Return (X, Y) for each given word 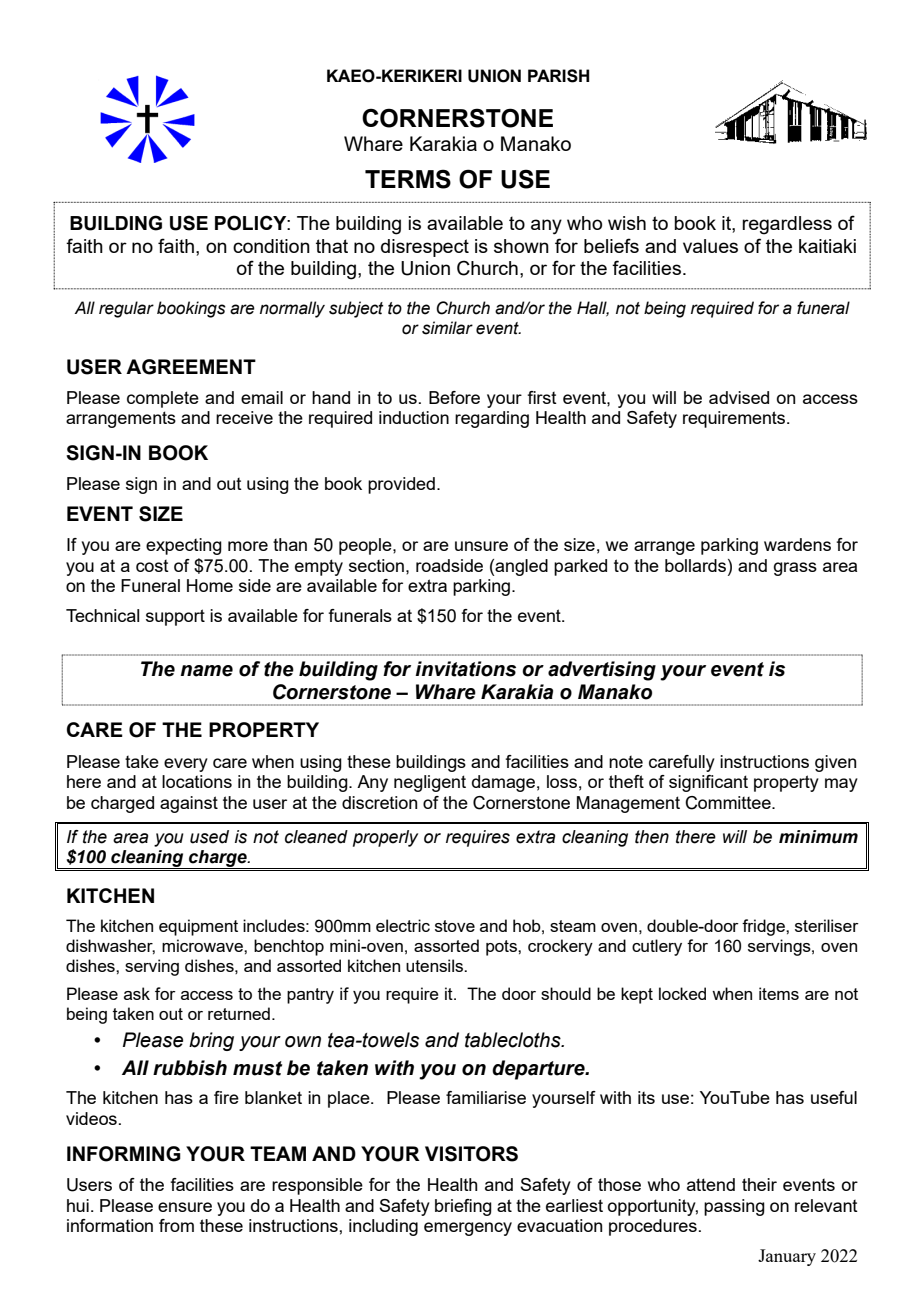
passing (734, 1207)
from (176, 1225)
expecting (184, 546)
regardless (787, 225)
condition (271, 246)
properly (385, 838)
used (209, 837)
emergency (468, 1229)
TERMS (408, 179)
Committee (729, 803)
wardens (797, 544)
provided (401, 485)
